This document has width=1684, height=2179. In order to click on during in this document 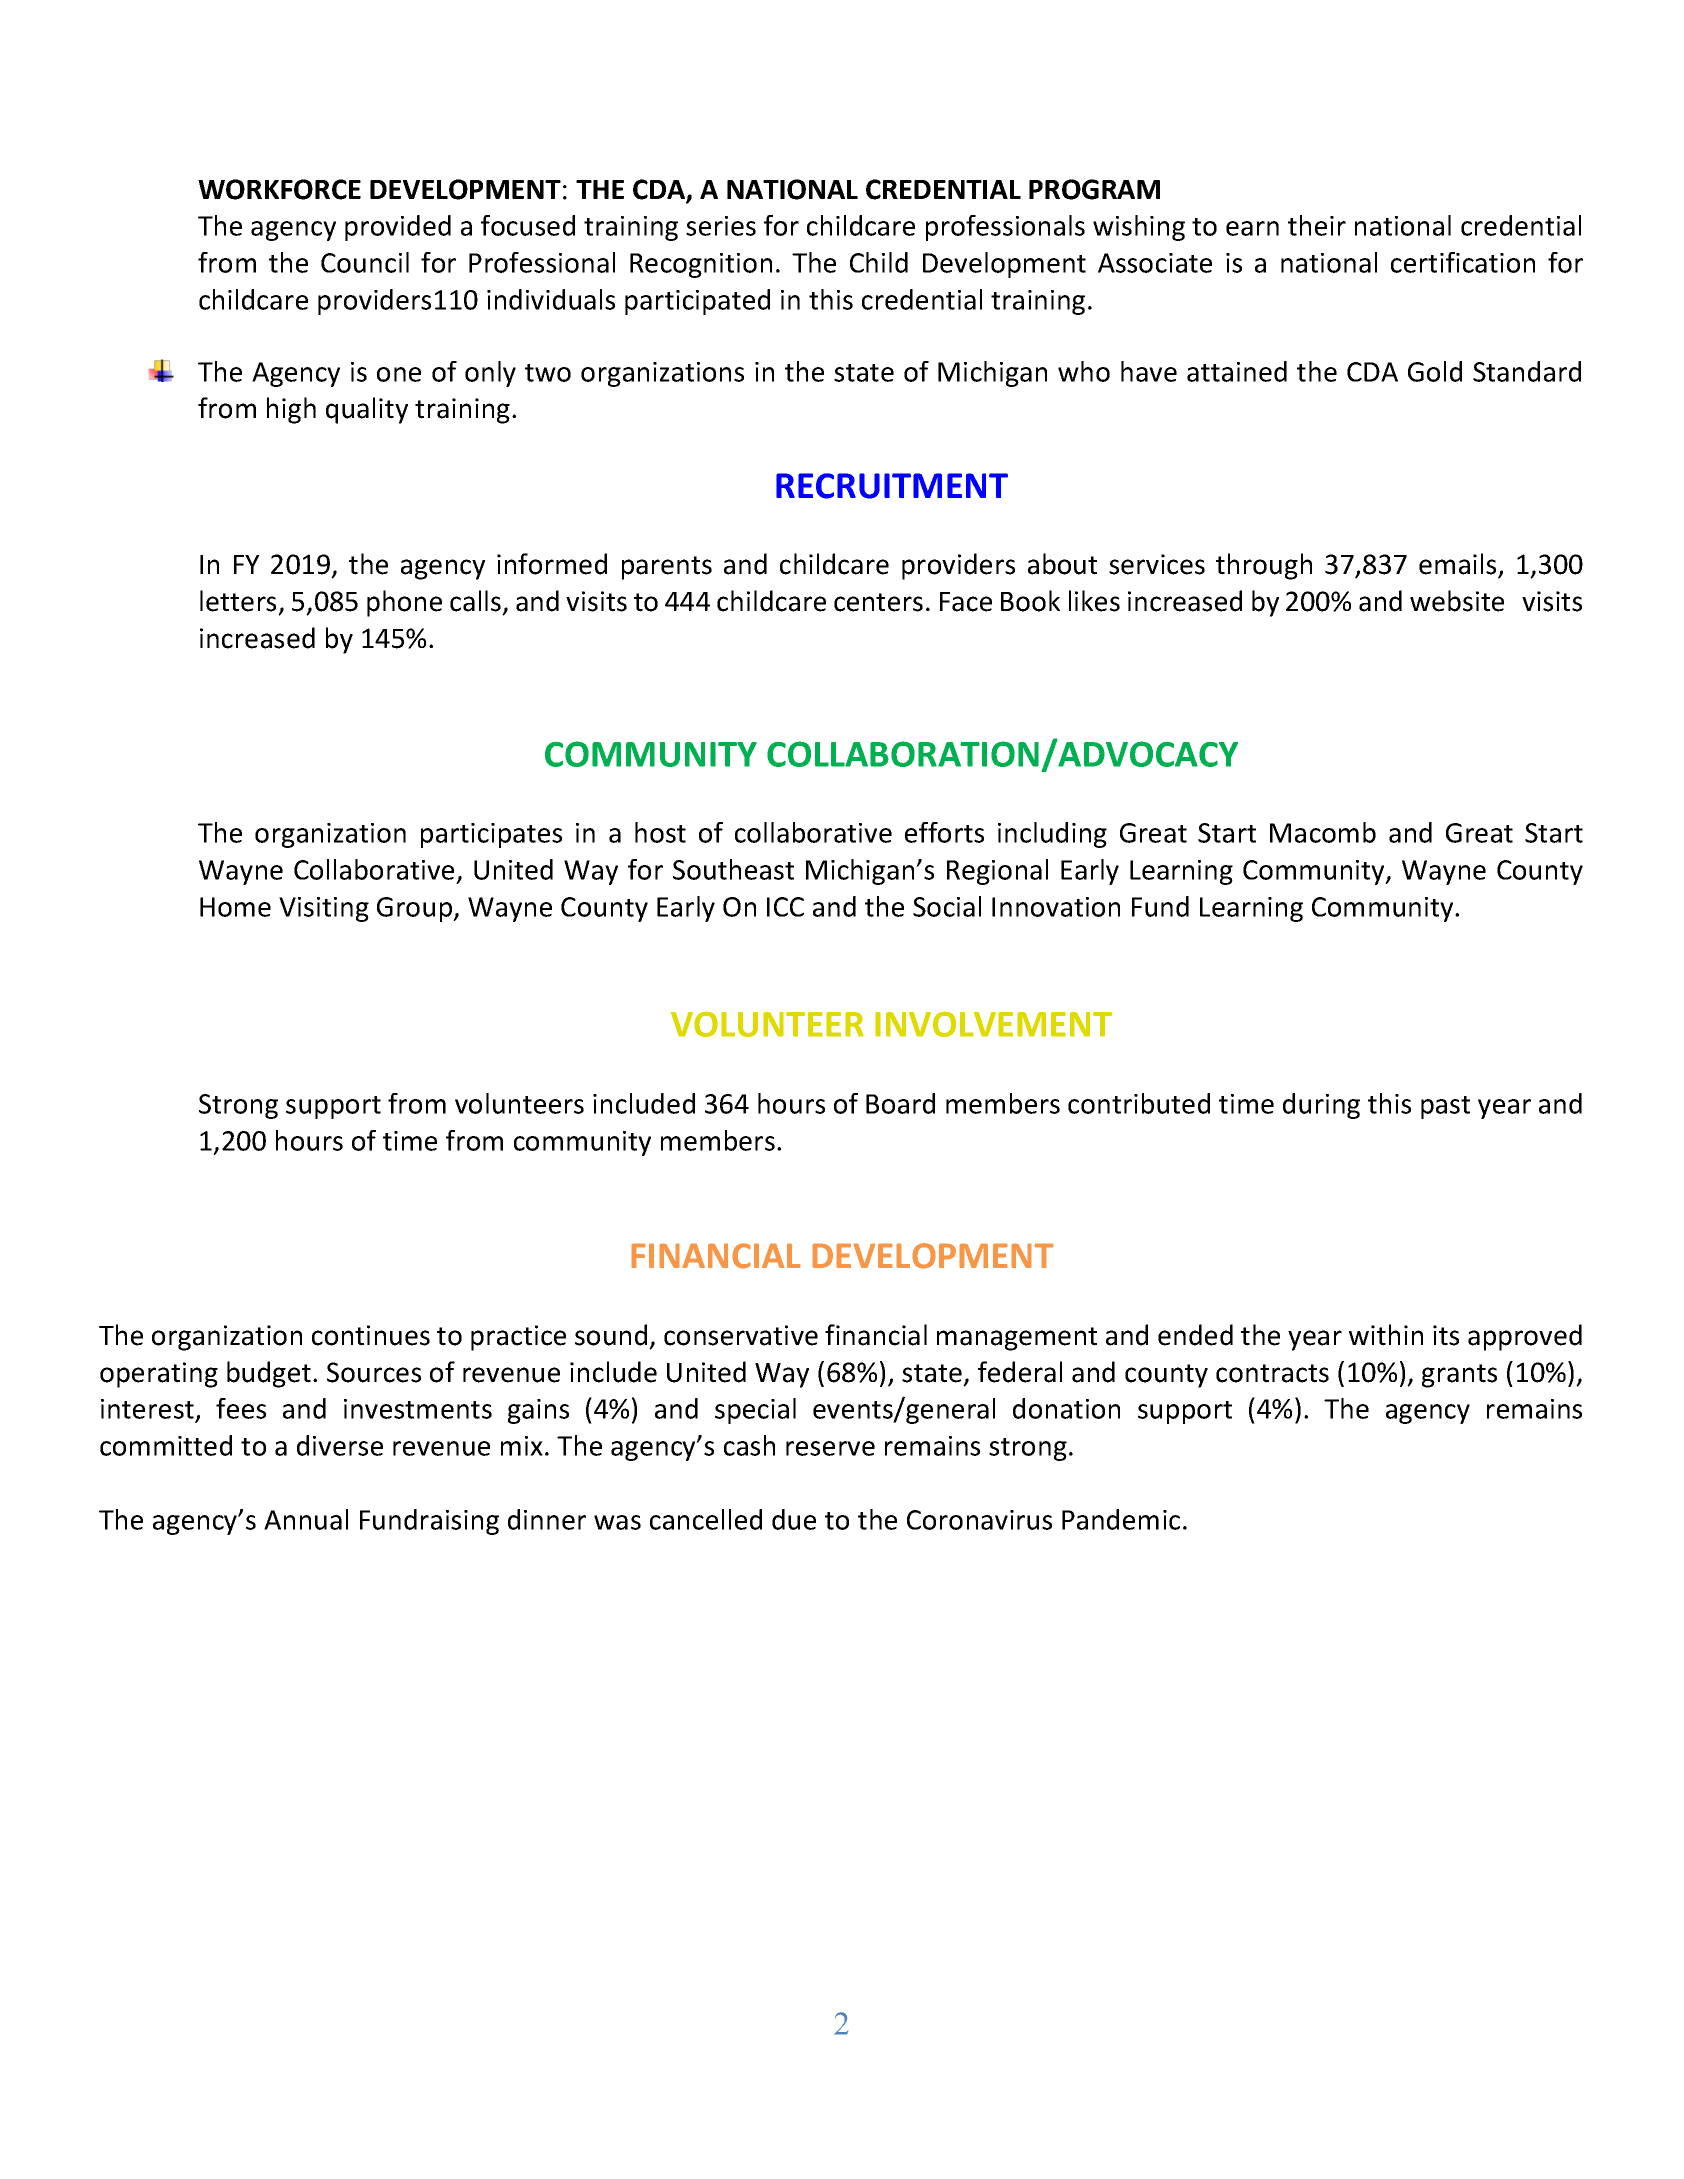, I will do `click(1321, 1106)`.
